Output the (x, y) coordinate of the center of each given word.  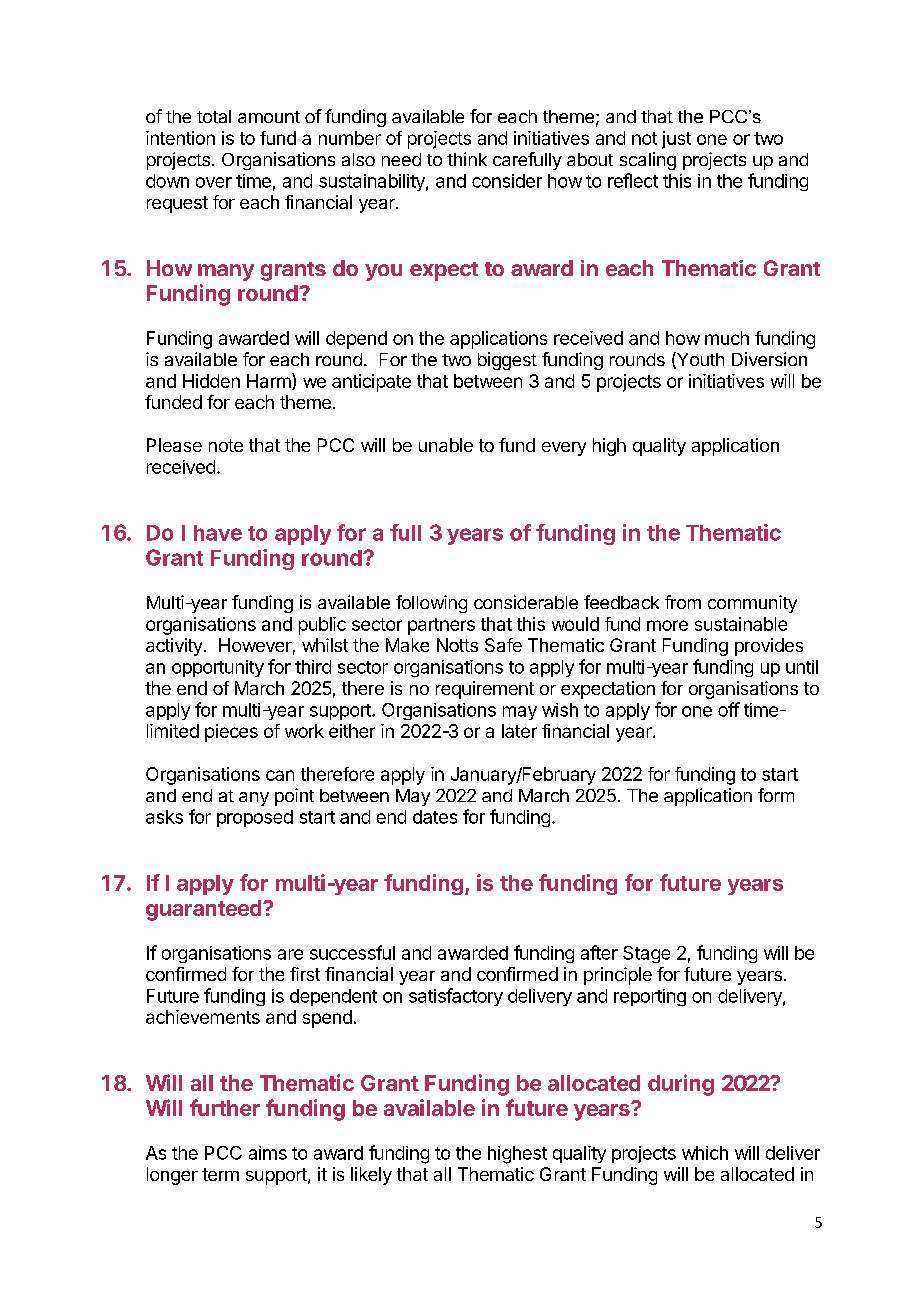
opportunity (218, 668)
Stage (646, 954)
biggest (507, 361)
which (705, 1153)
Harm (269, 381)
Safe (503, 645)
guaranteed (203, 910)
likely (371, 1176)
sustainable (741, 624)
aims (268, 1153)
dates (435, 817)
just (676, 140)
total (214, 116)
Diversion (769, 359)
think (467, 159)
